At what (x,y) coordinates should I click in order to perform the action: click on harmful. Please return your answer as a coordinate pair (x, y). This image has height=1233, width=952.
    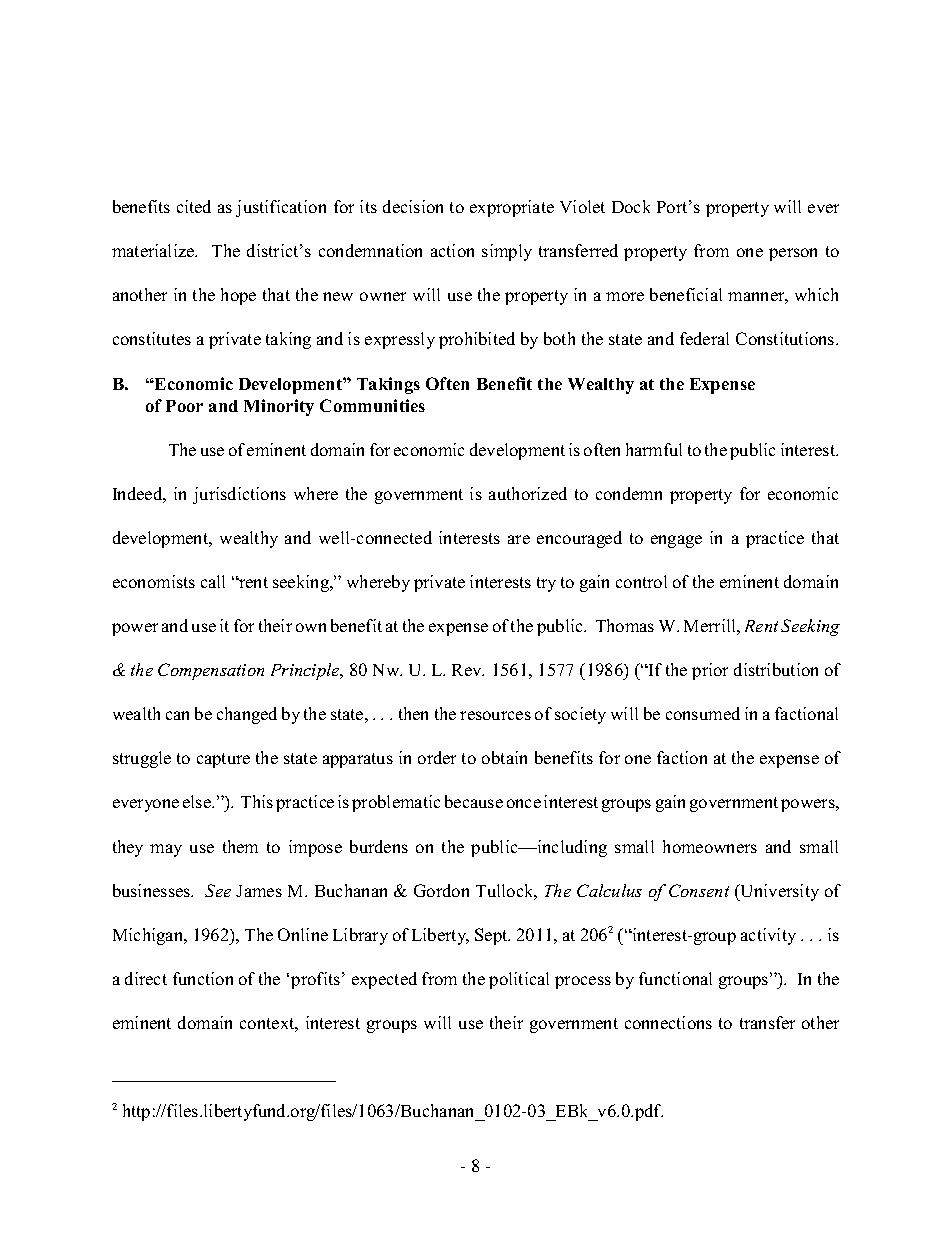
    Looking at the image, I should click on (654, 449).
